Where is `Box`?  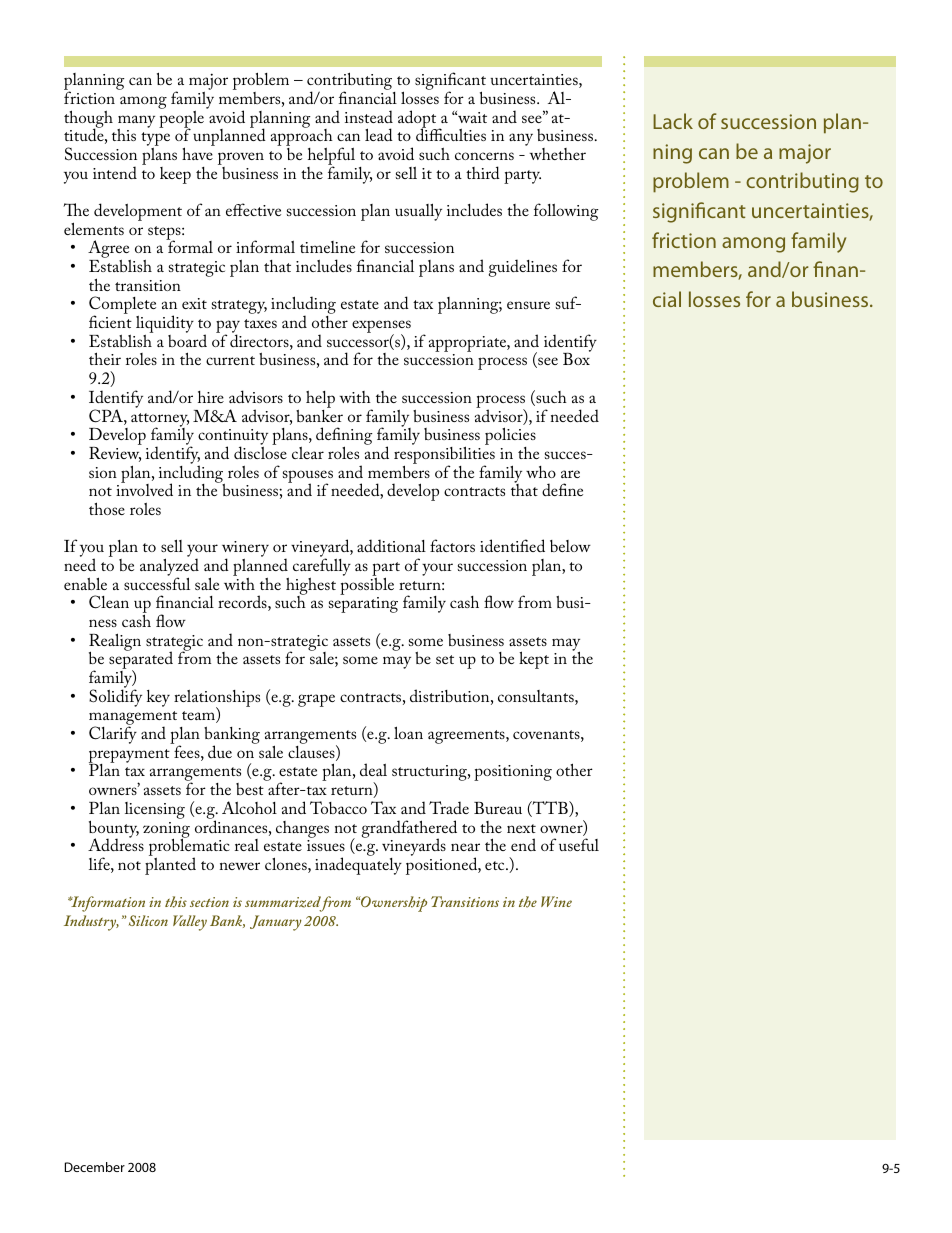 Box is located at coordinates (577, 358).
